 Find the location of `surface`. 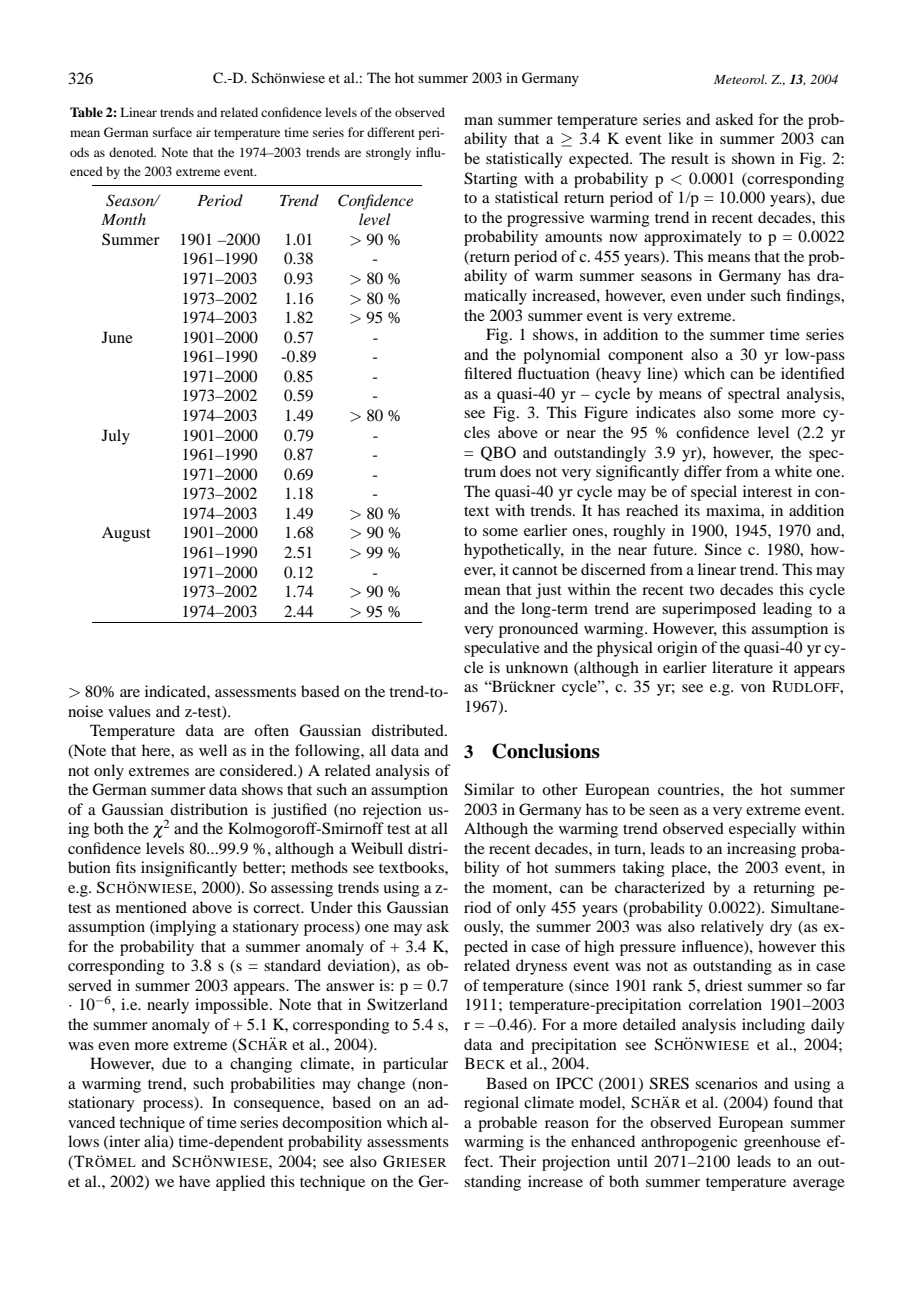

surface is located at coordinates (172, 132).
